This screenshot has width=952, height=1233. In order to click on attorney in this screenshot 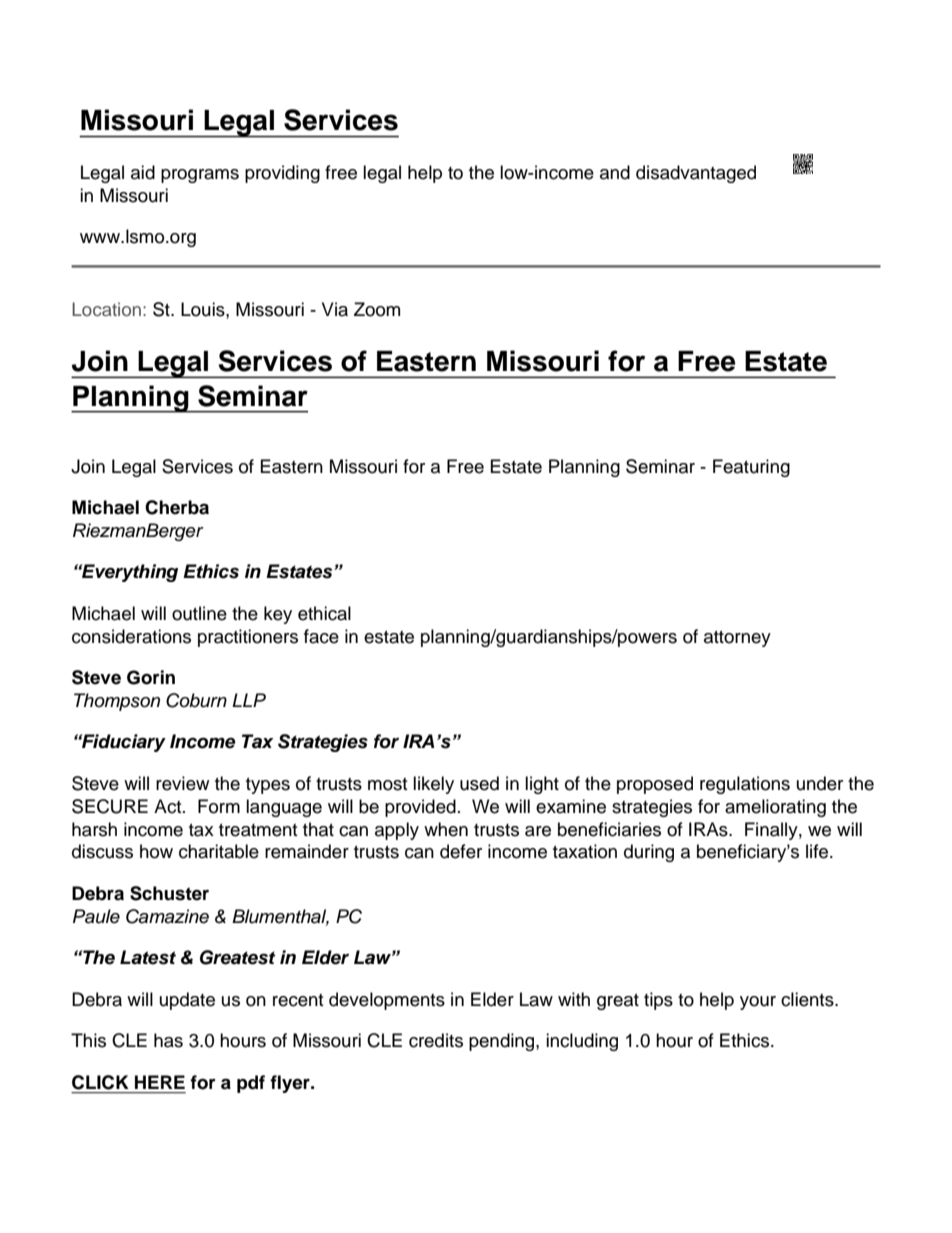, I will do `click(737, 639)`.
